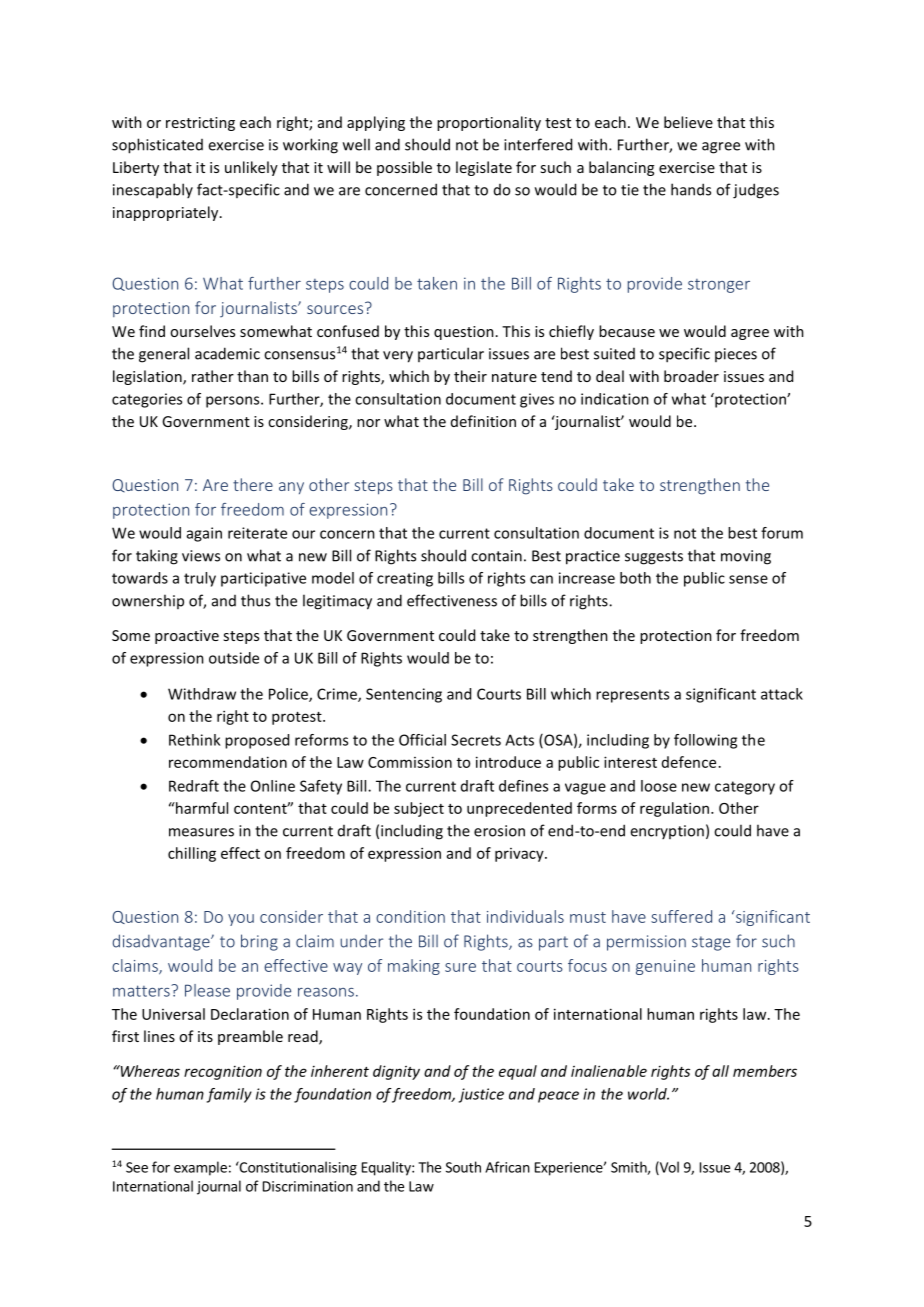  What do you see at coordinates (187, 637) in the screenshot?
I see `proactive` at bounding box center [187, 637].
